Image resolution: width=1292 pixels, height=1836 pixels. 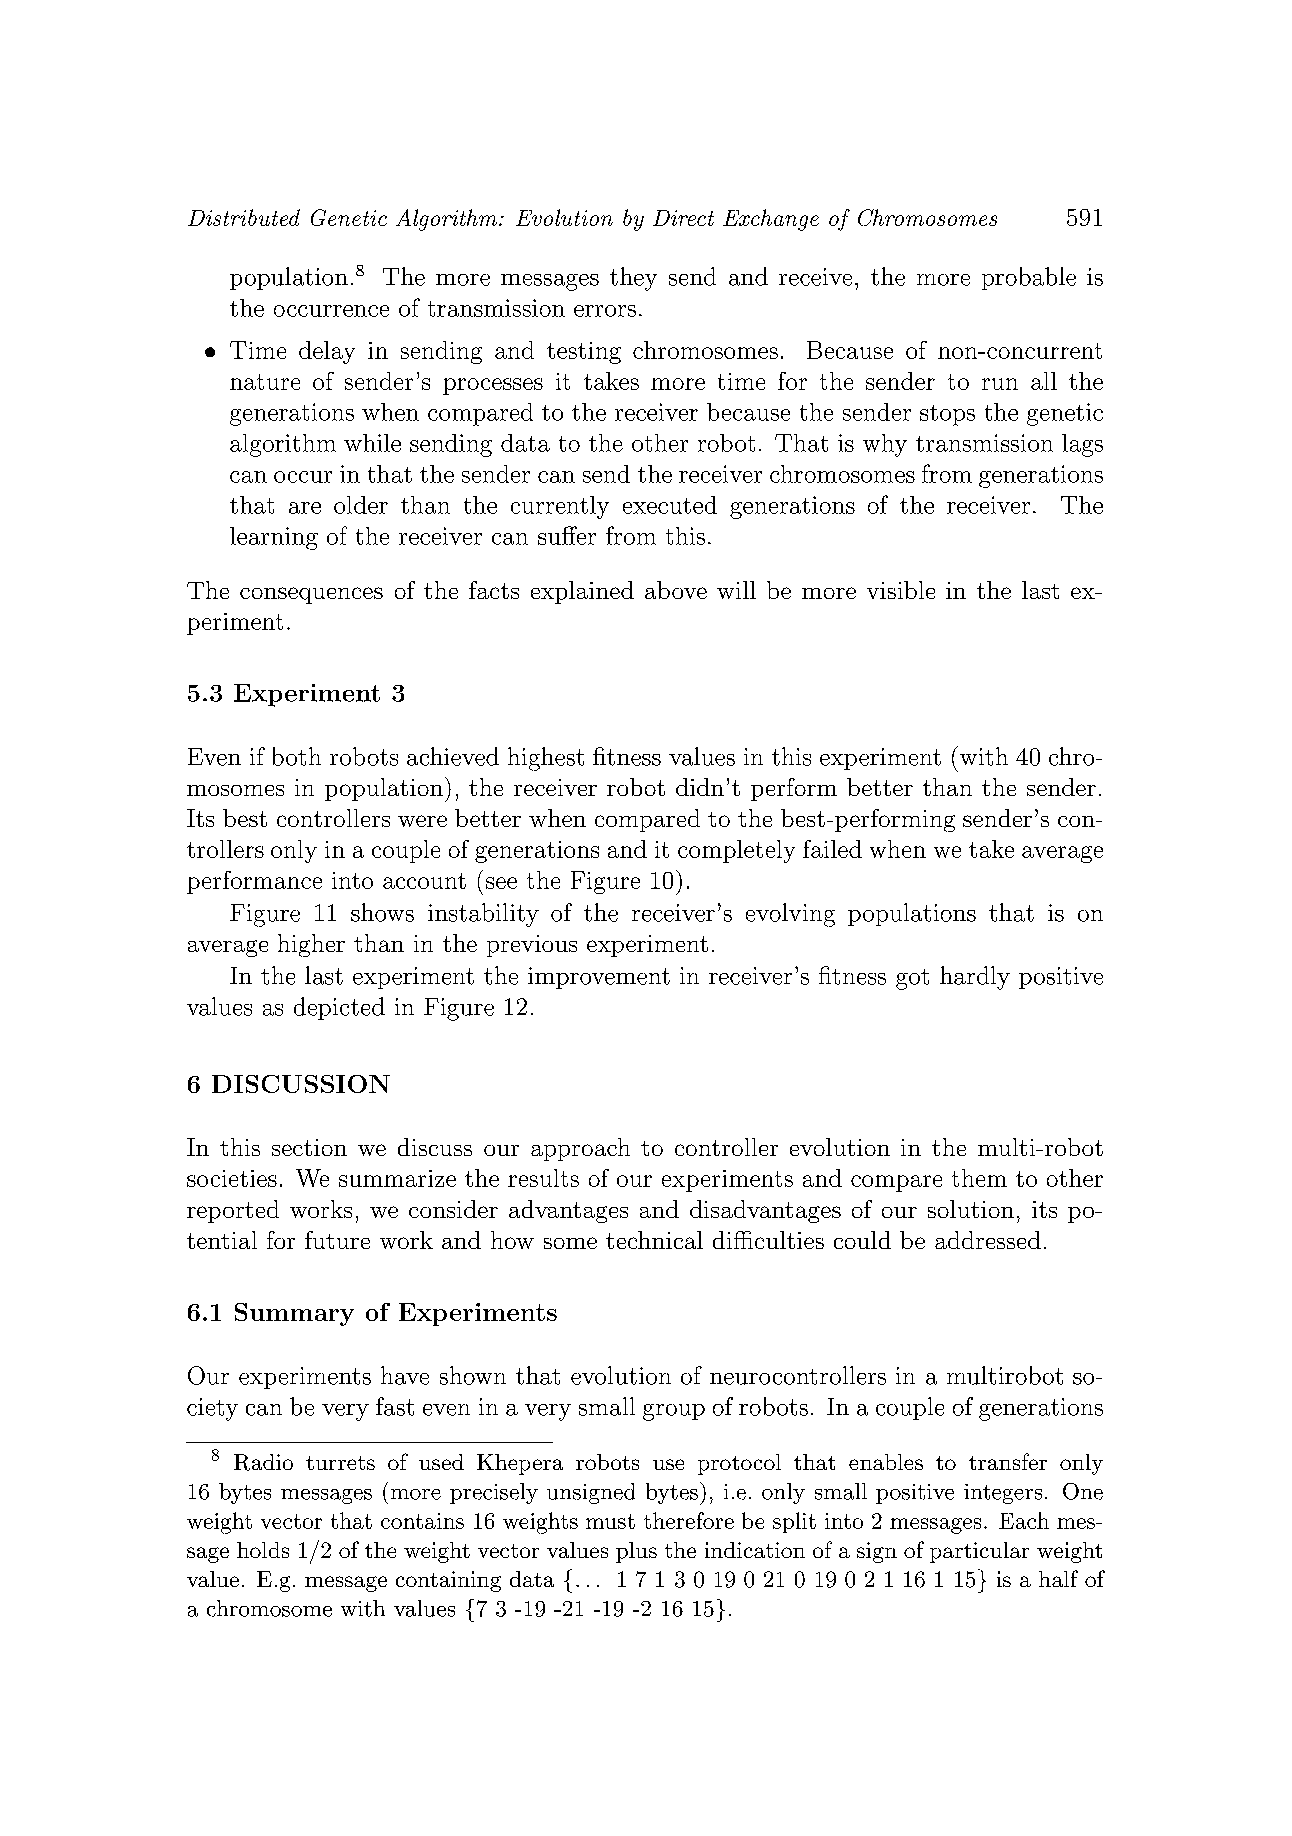 What do you see at coordinates (975, 978) in the document?
I see `hardly` at bounding box center [975, 978].
